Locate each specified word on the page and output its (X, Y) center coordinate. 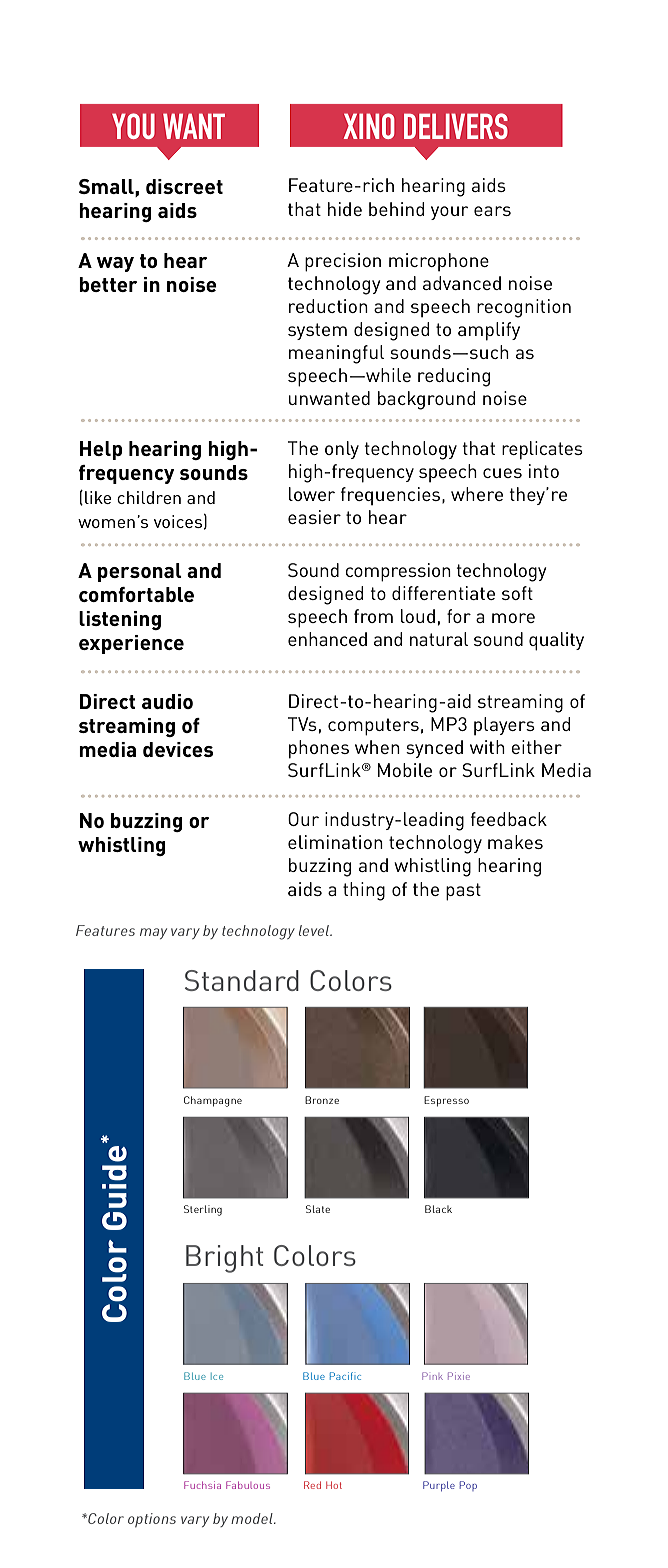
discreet (184, 186)
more (513, 618)
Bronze (322, 1100)
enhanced (327, 639)
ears (492, 211)
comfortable (136, 594)
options (152, 1520)
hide (345, 209)
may (153, 933)
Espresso (446, 1101)
